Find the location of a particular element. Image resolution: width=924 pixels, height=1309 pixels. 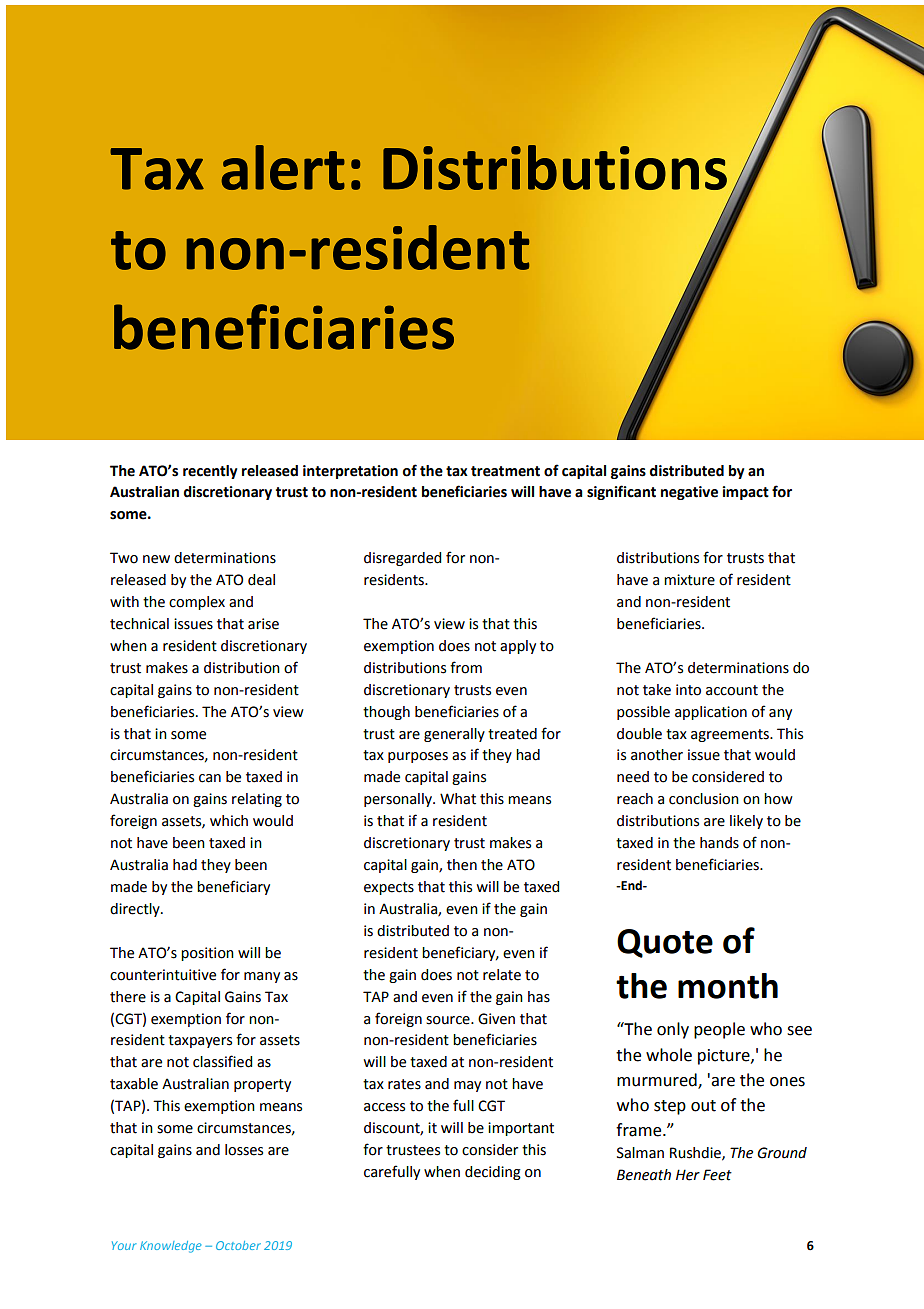

recently is located at coordinates (210, 472).
